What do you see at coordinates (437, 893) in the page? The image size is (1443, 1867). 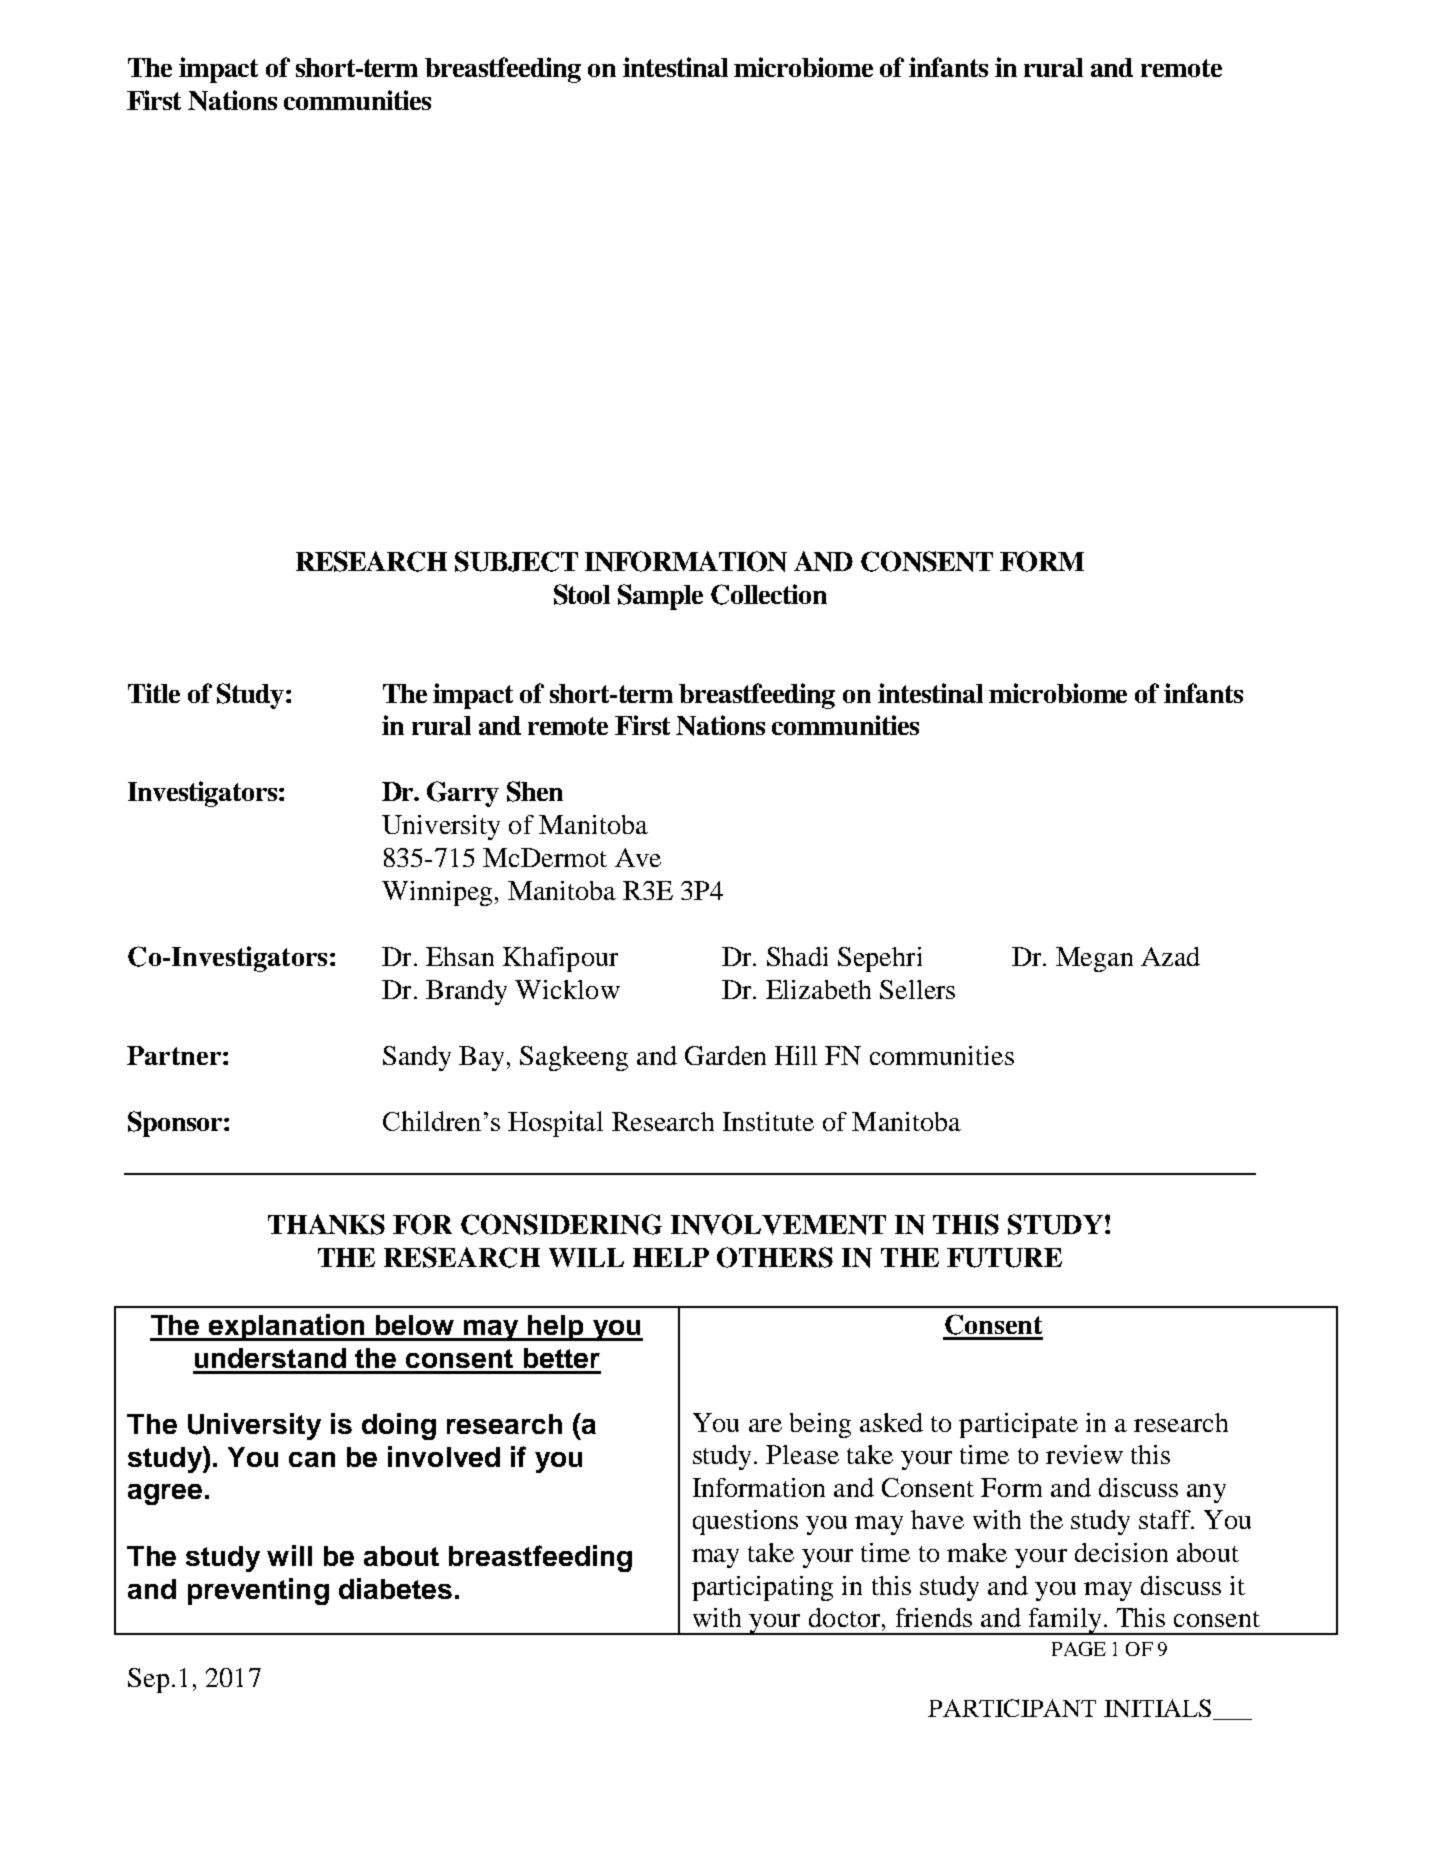 I see `Winnipeg` at bounding box center [437, 893].
